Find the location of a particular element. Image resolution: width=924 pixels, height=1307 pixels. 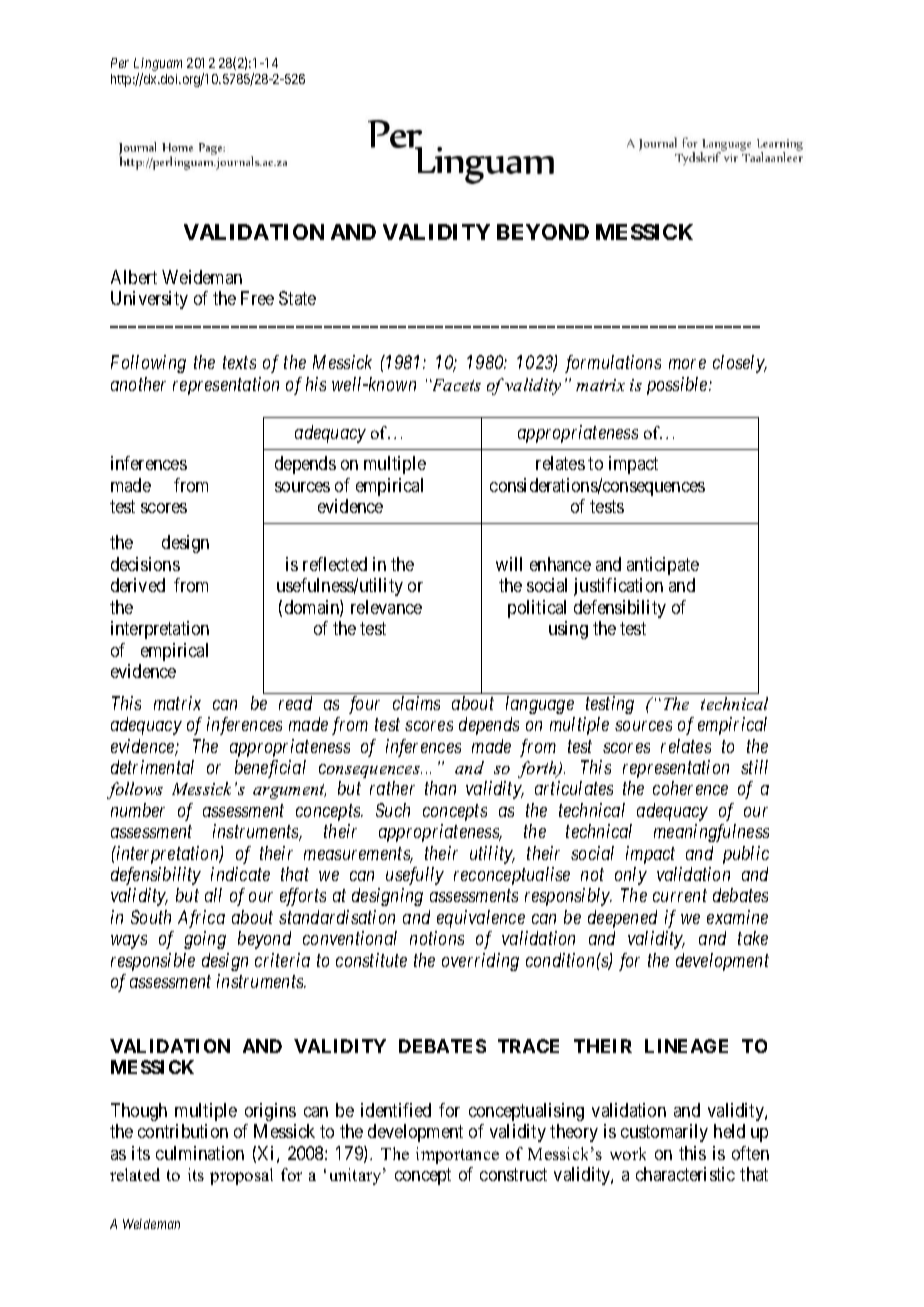

coherence is located at coordinates (690, 788).
